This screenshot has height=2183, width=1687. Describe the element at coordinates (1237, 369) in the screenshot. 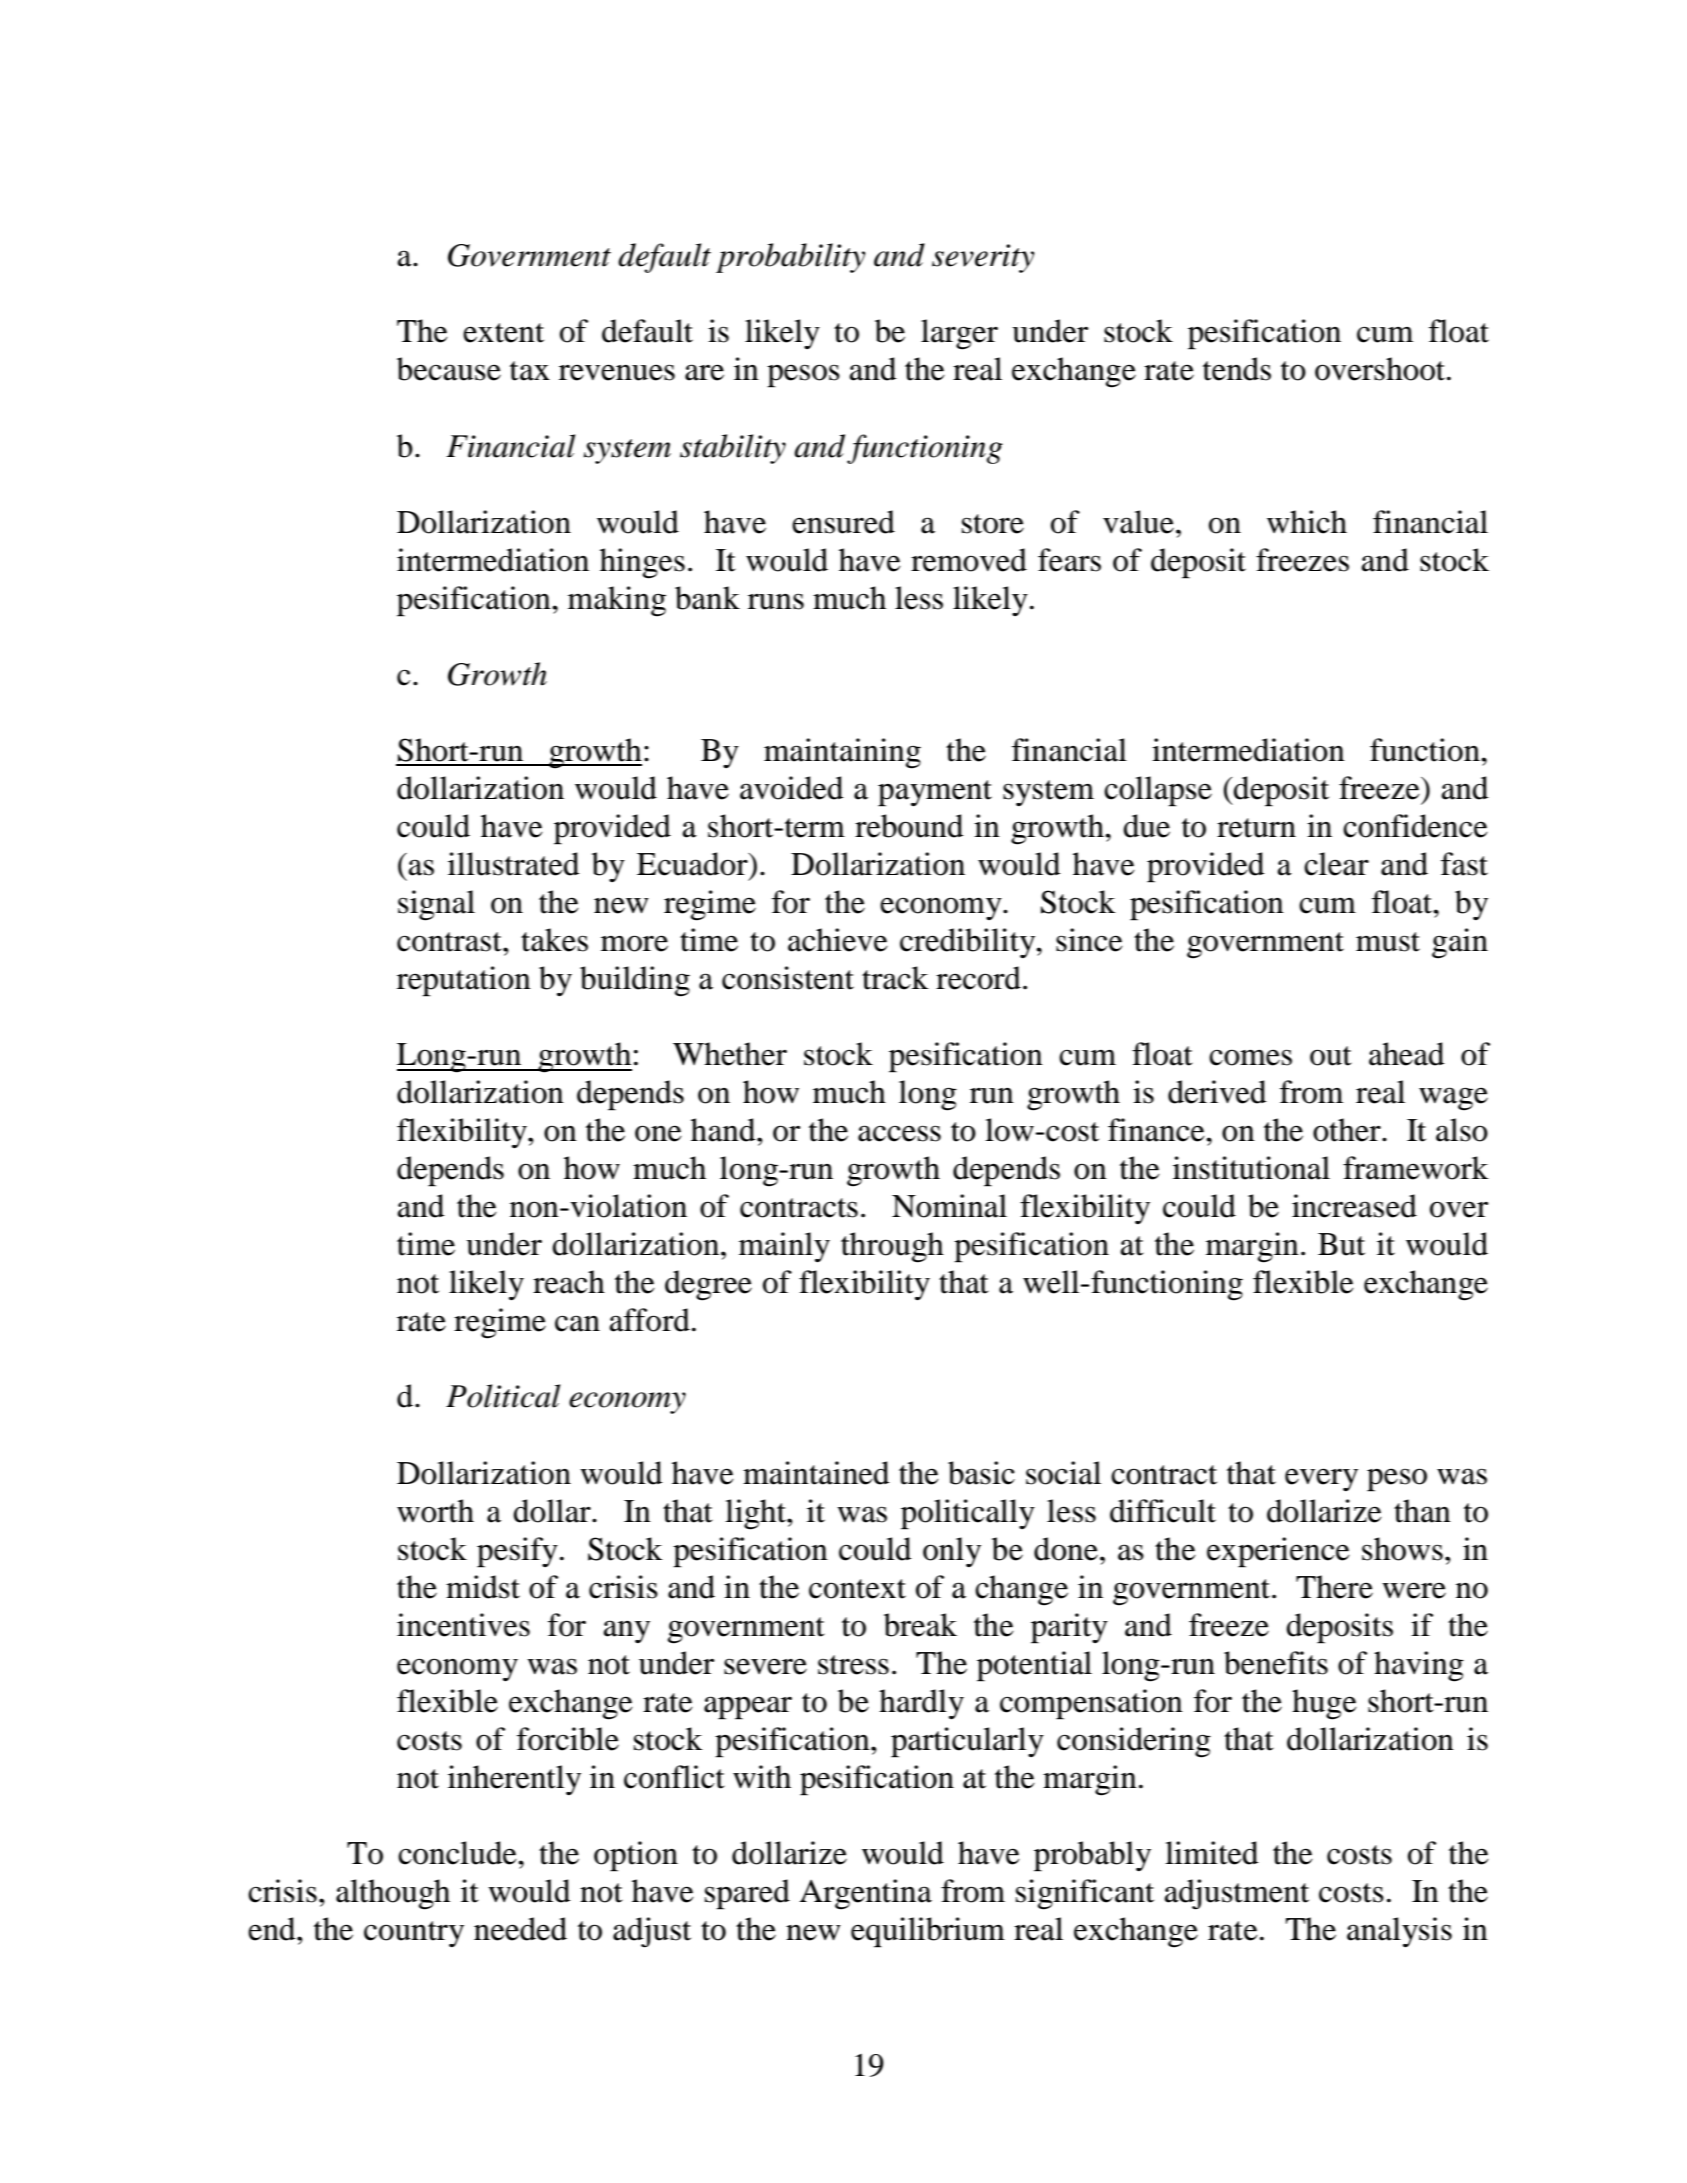

I see `tends` at that location.
